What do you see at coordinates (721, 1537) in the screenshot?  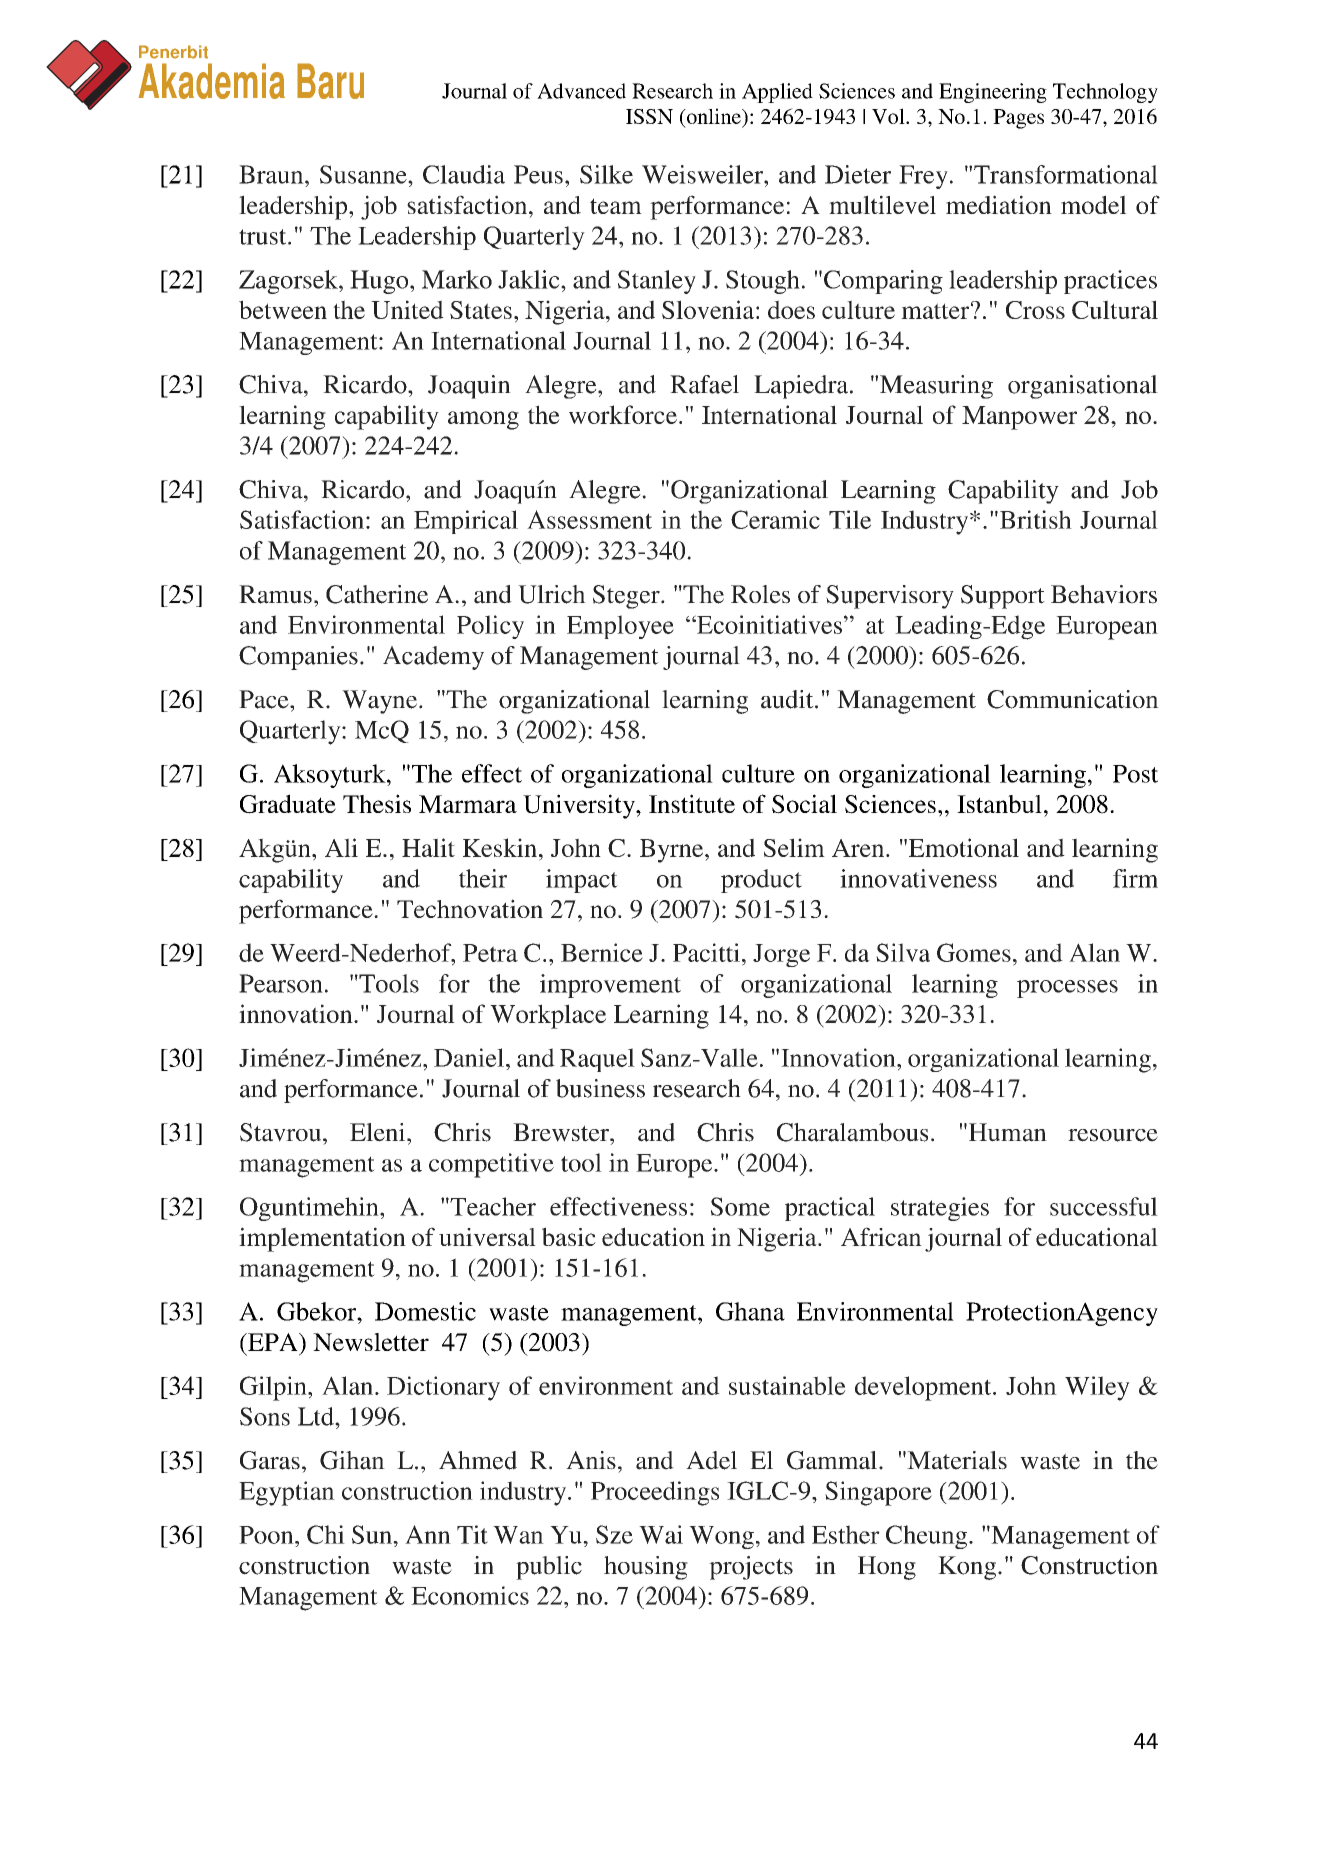 I see `Wong` at bounding box center [721, 1537].
